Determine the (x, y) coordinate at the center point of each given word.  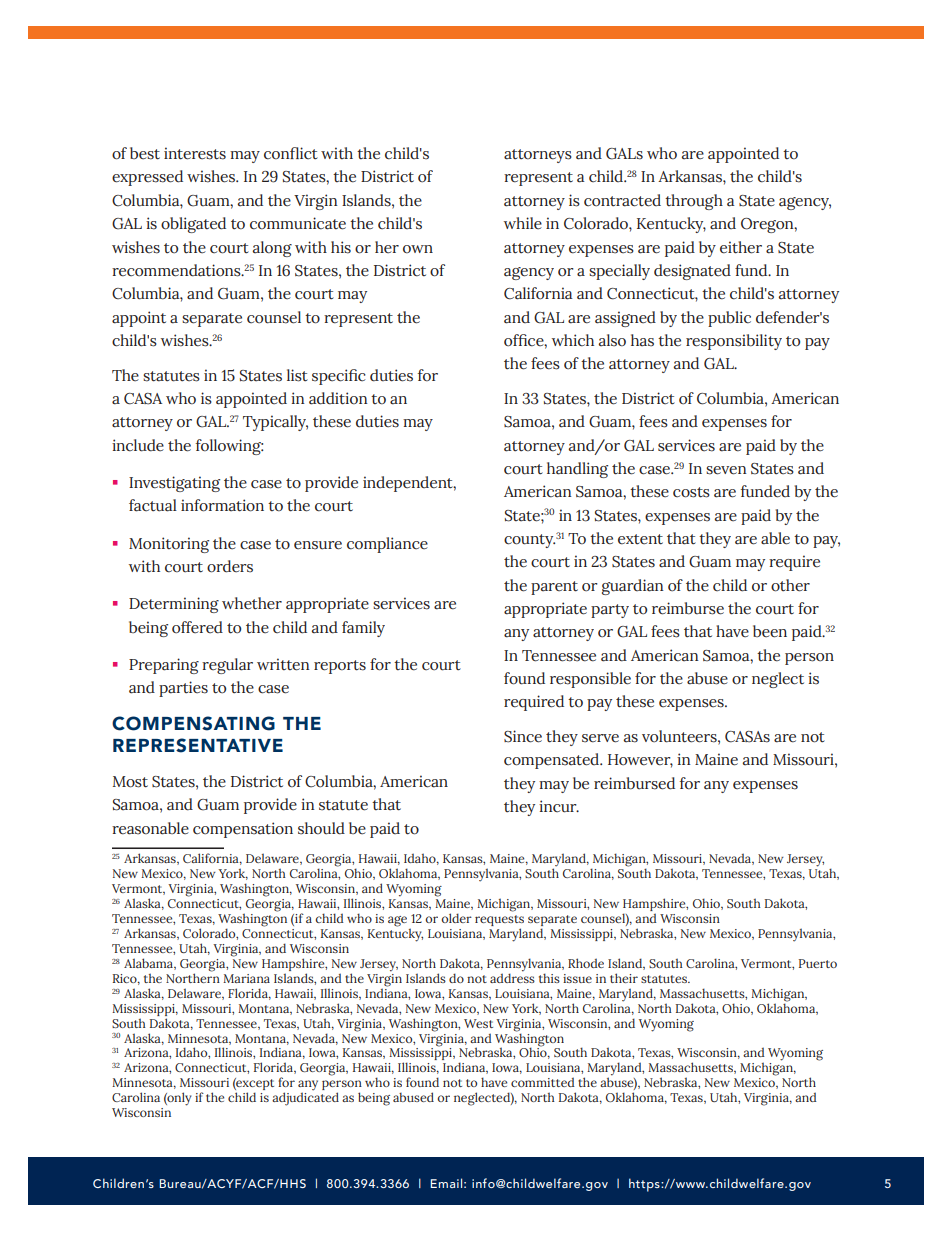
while (523, 223)
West (478, 1023)
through (694, 202)
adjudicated (305, 1098)
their (624, 978)
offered (197, 627)
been (770, 631)
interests (195, 153)
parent (554, 588)
